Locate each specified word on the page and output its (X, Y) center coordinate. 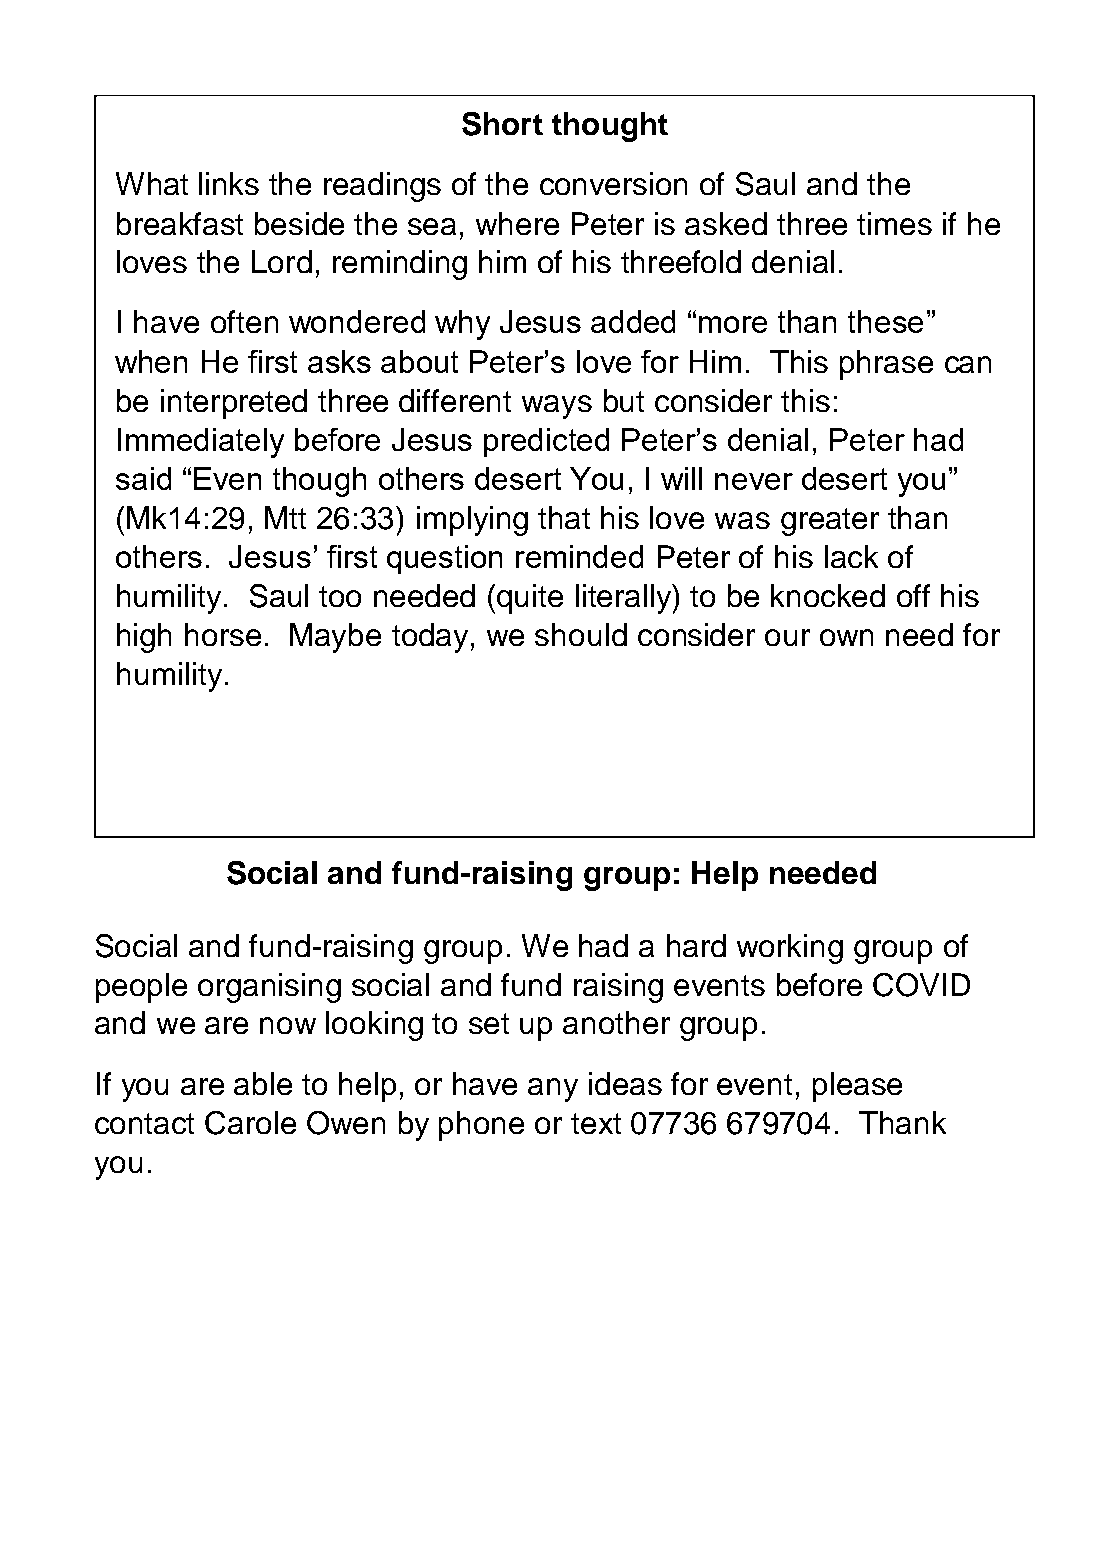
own (846, 637)
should (581, 634)
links (229, 183)
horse (223, 634)
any (553, 1090)
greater (830, 522)
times (894, 223)
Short (502, 124)
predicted (546, 442)
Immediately (201, 443)
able (263, 1083)
